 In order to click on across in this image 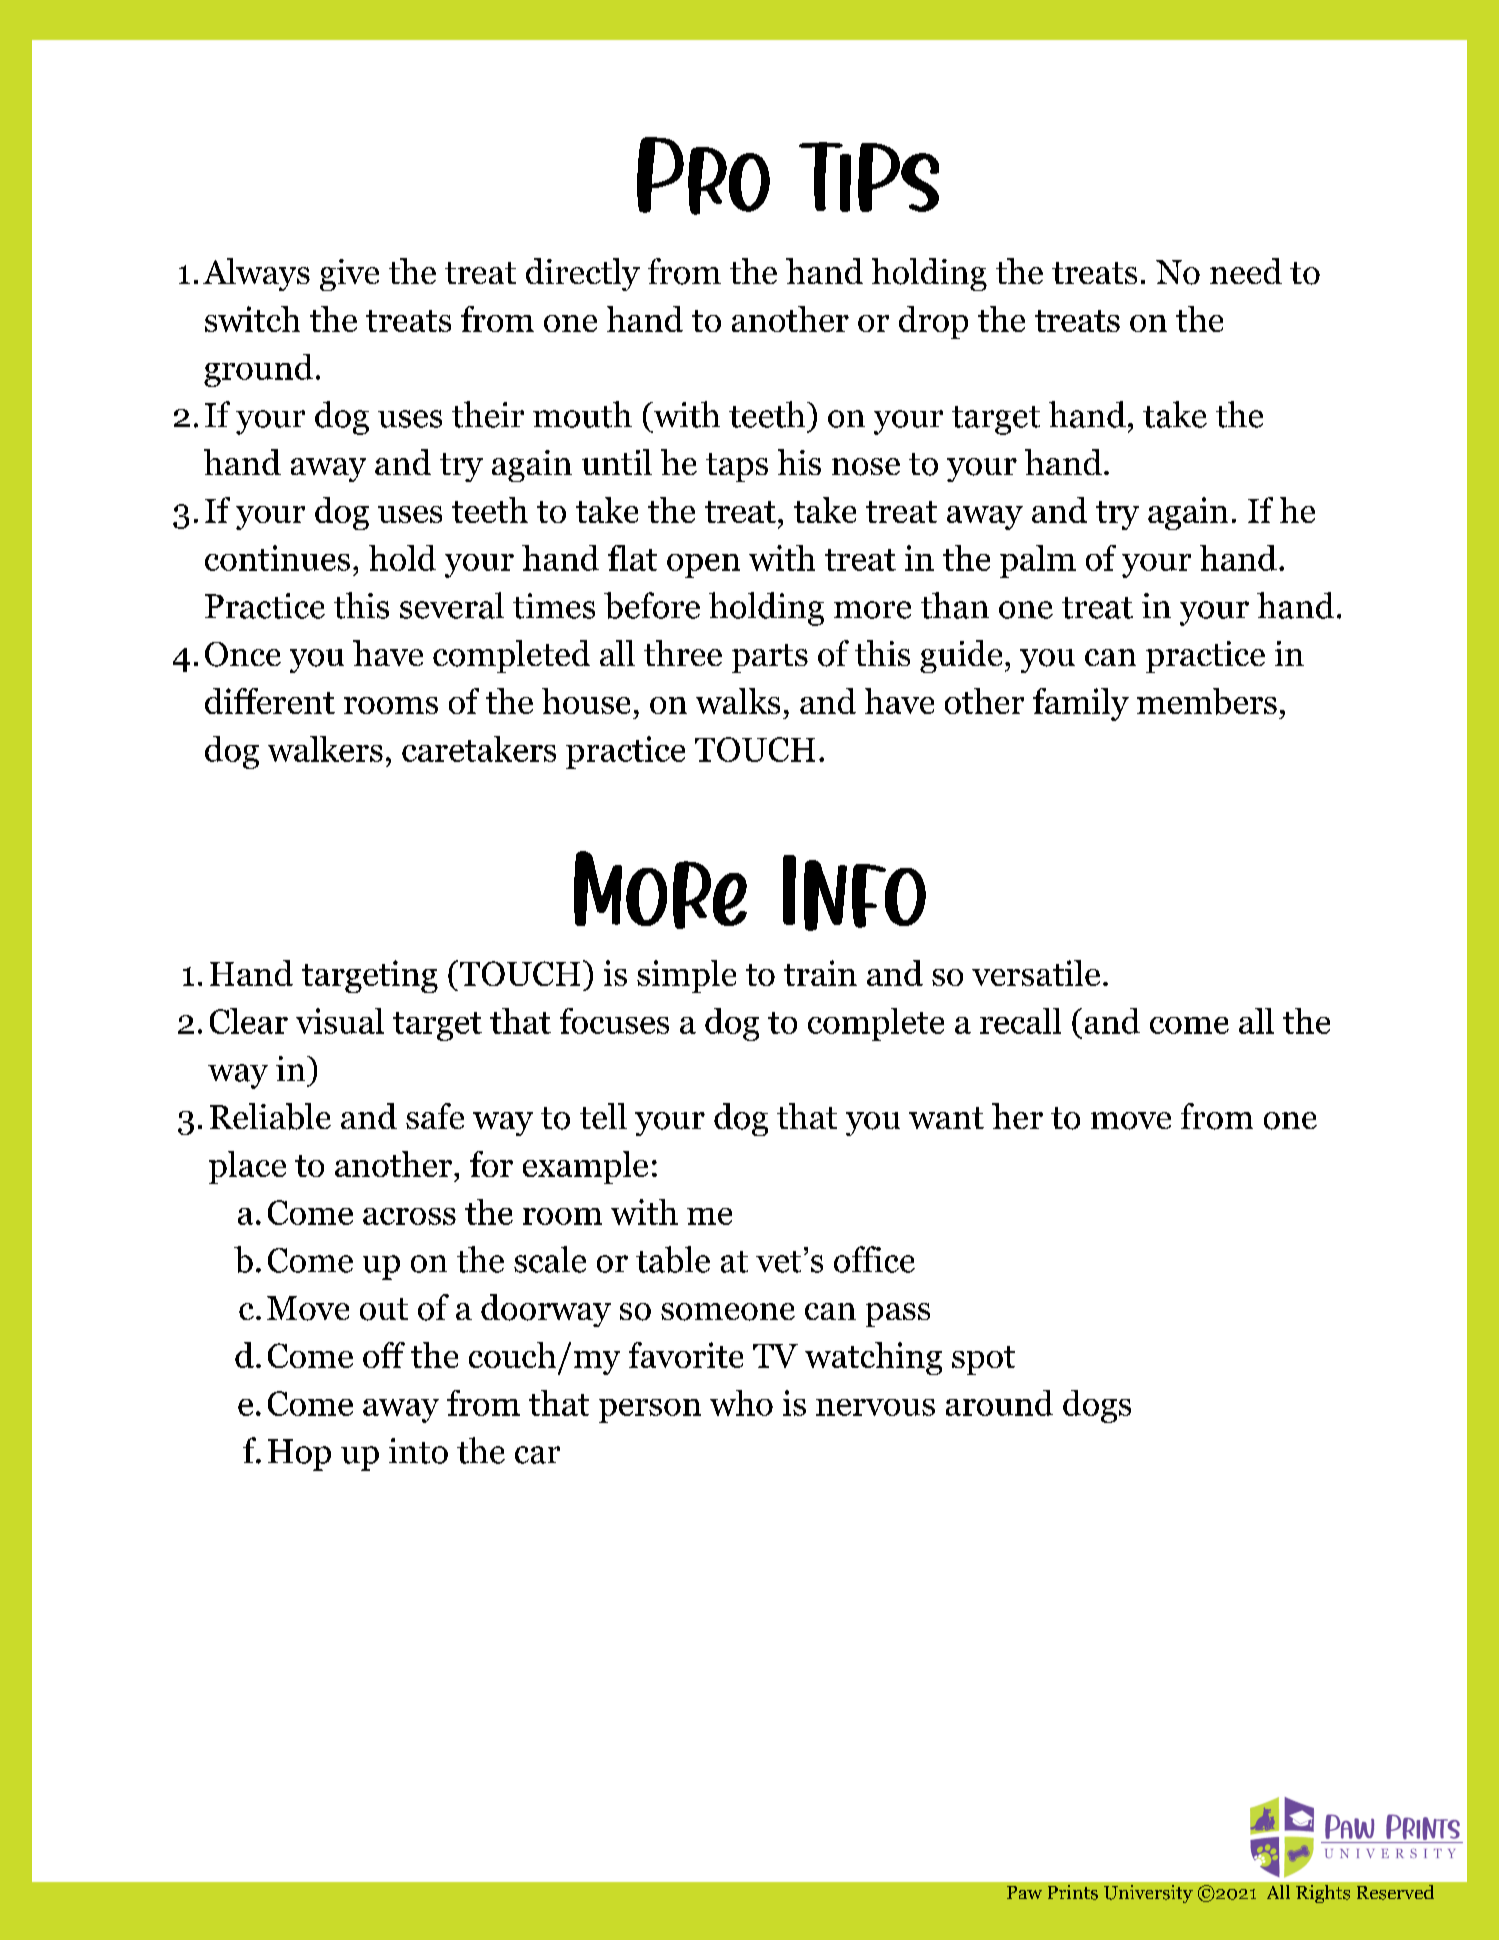, I will do `click(409, 1216)`.
